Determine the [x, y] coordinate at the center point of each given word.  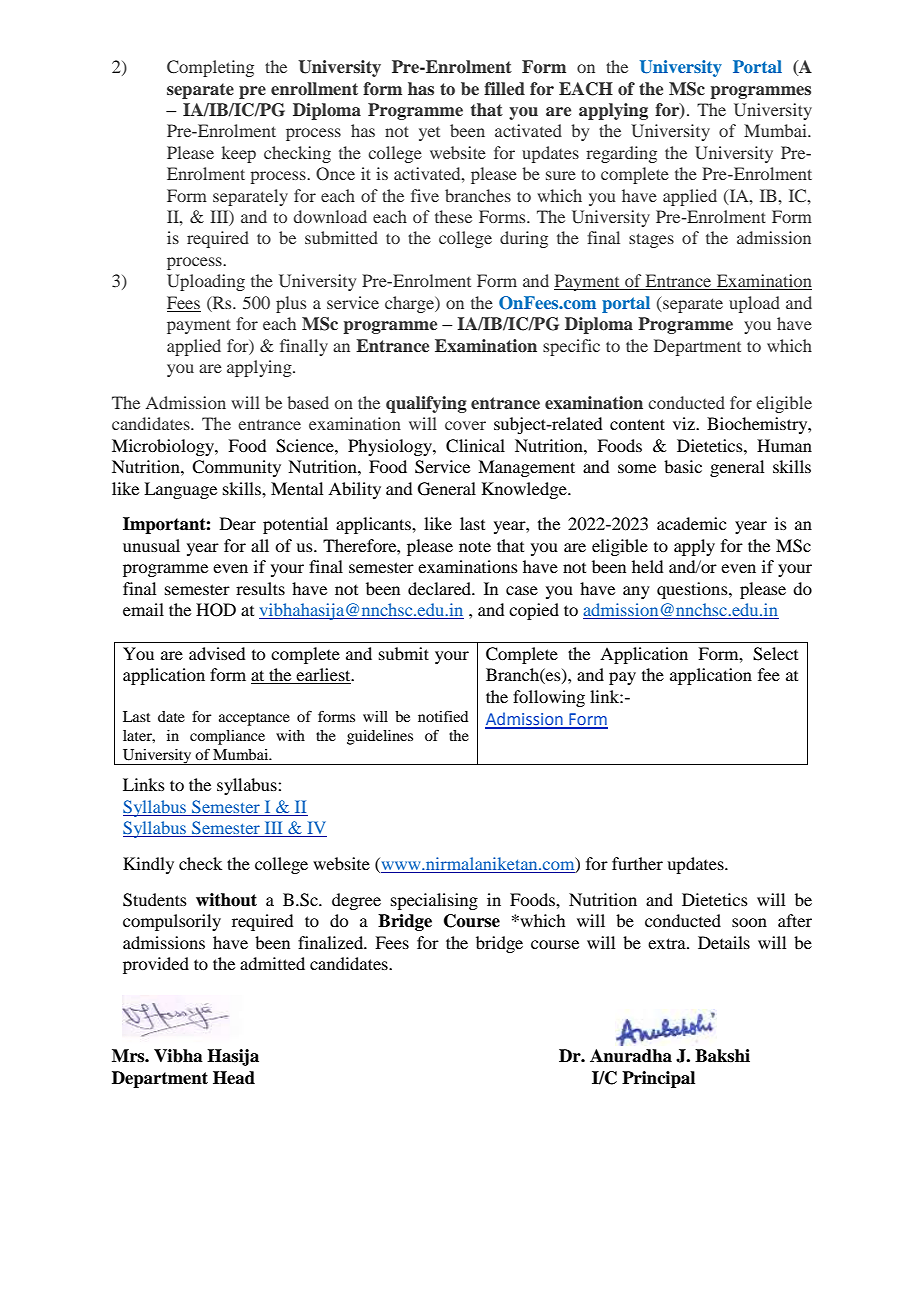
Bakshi [722, 1056]
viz [685, 423]
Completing [210, 68]
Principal [658, 1079]
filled [504, 88]
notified [443, 716]
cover [465, 425]
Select [775, 654]
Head [234, 1078]
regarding [621, 154]
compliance [227, 737]
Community [236, 468]
